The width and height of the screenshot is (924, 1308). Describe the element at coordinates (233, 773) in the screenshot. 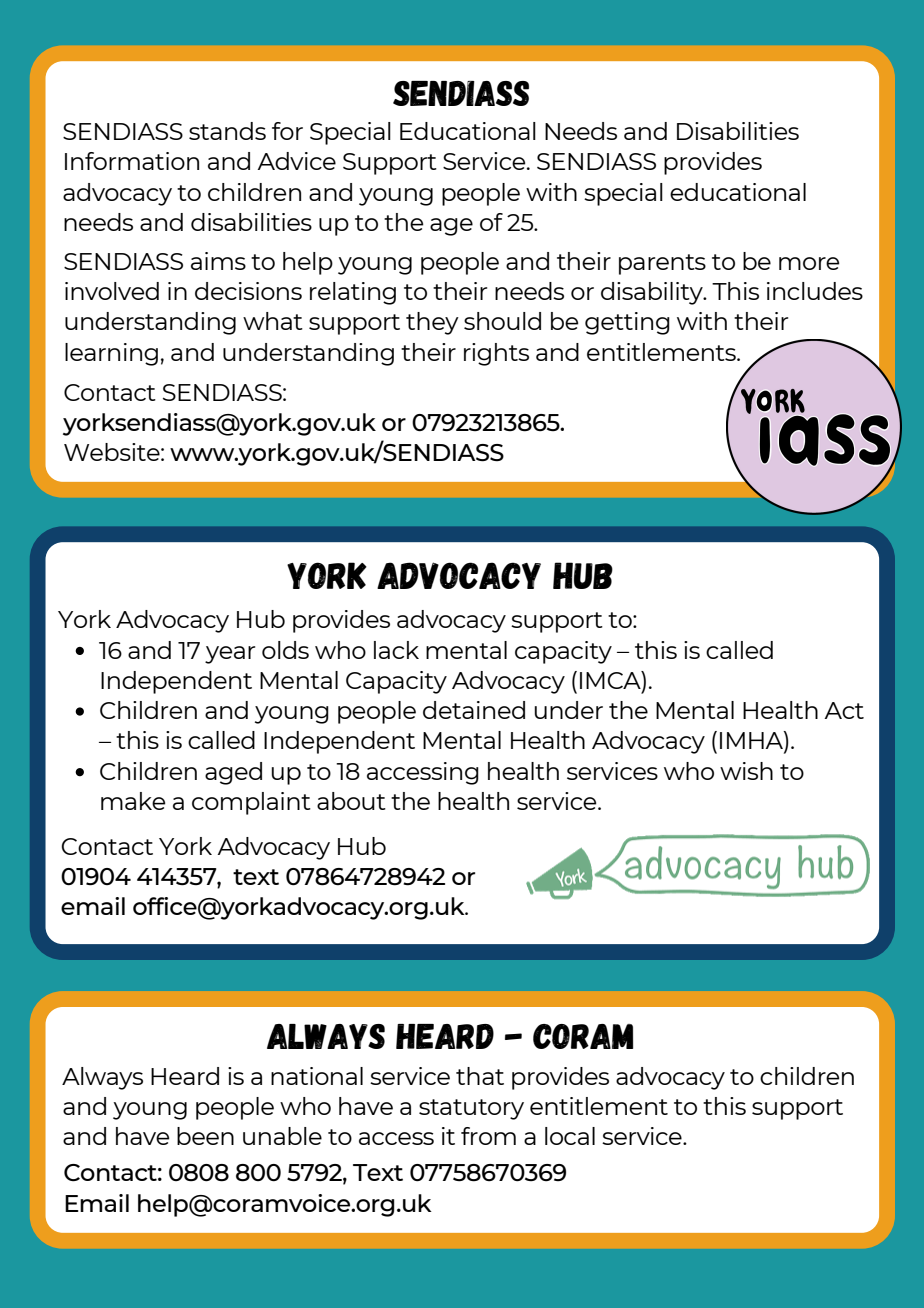

I see `aged` at that location.
